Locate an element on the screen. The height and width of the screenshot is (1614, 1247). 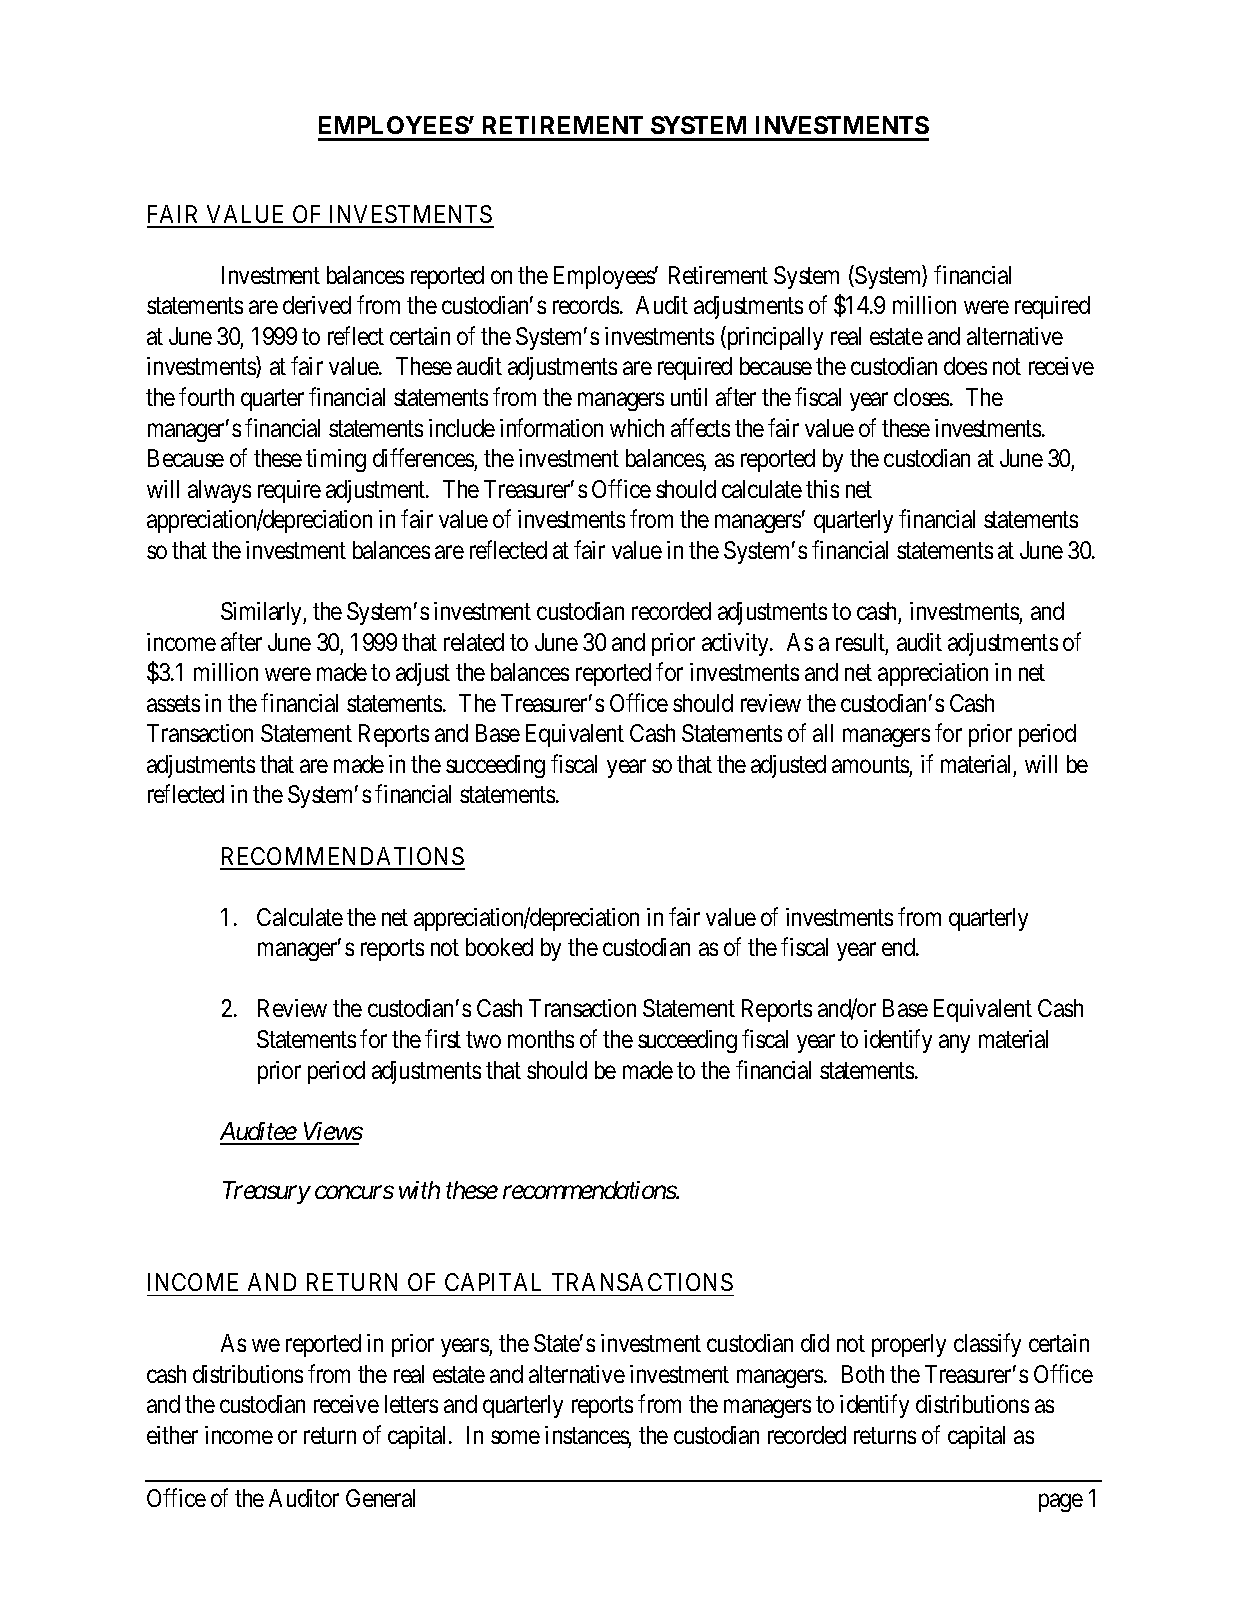
page is located at coordinates (1061, 1502).
